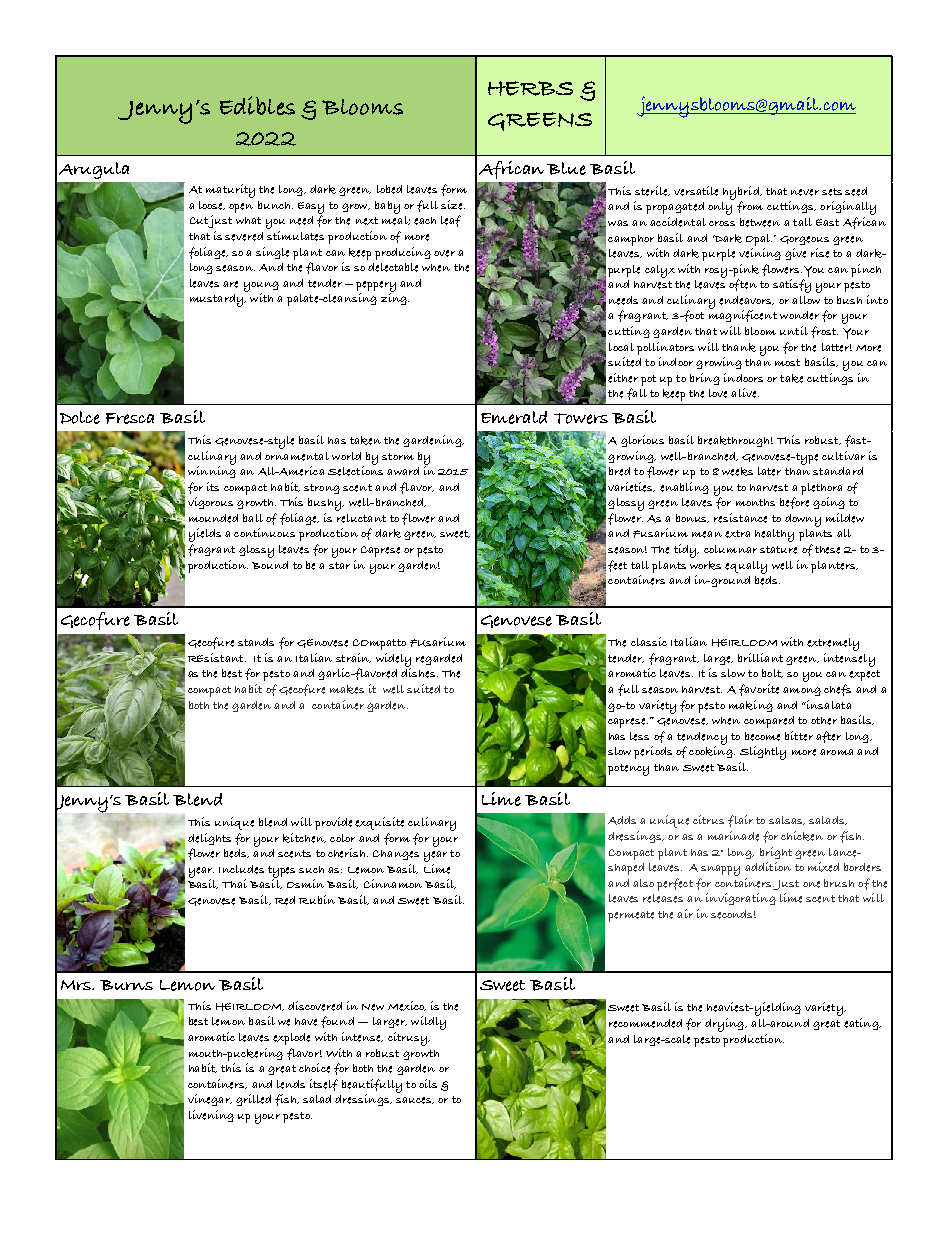  I want to click on Edibles, so click(257, 105).
